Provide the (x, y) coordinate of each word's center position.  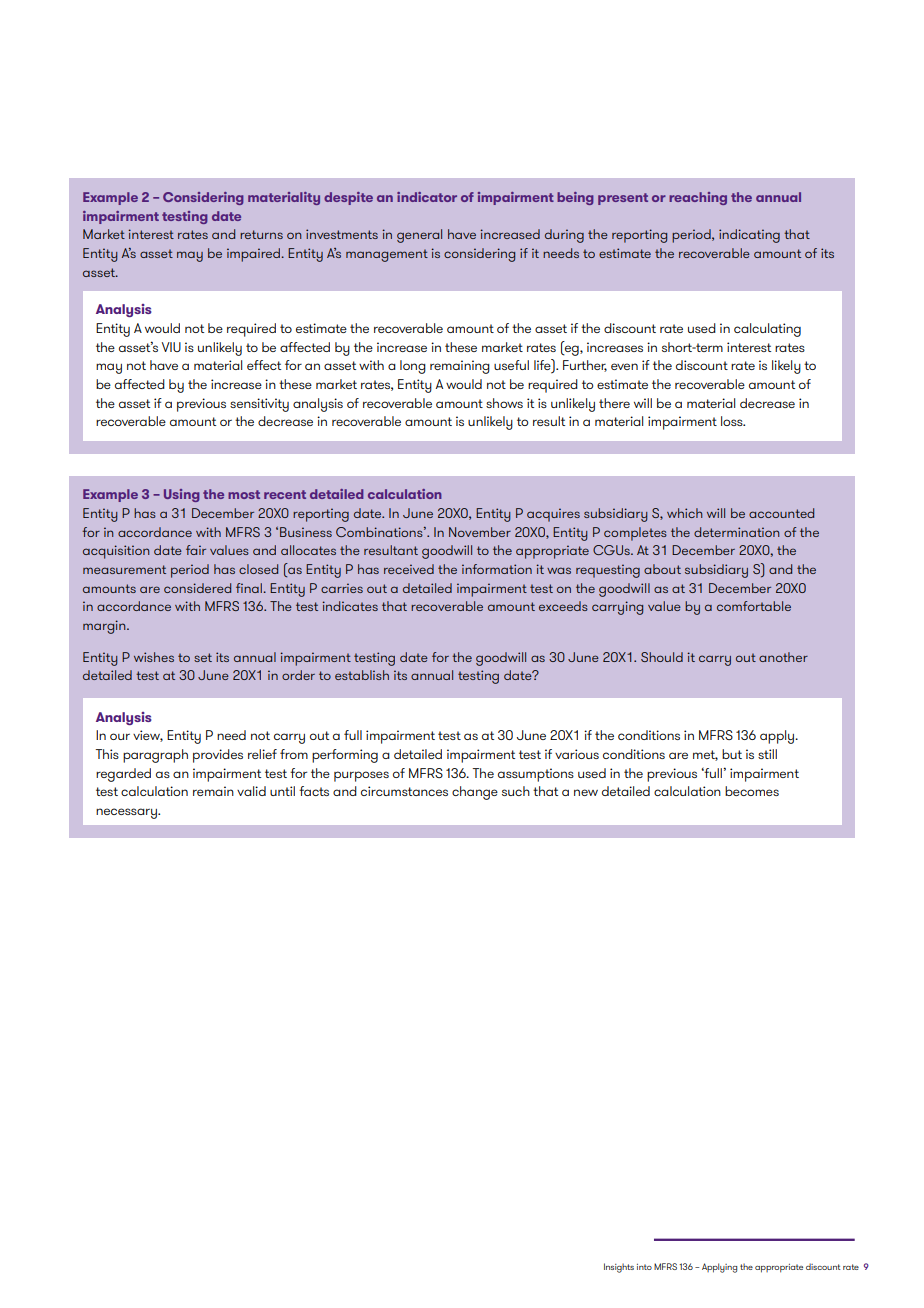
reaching (698, 198)
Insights (619, 1268)
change (475, 793)
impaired (253, 255)
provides (218, 756)
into (644, 1267)
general (419, 236)
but (732, 754)
